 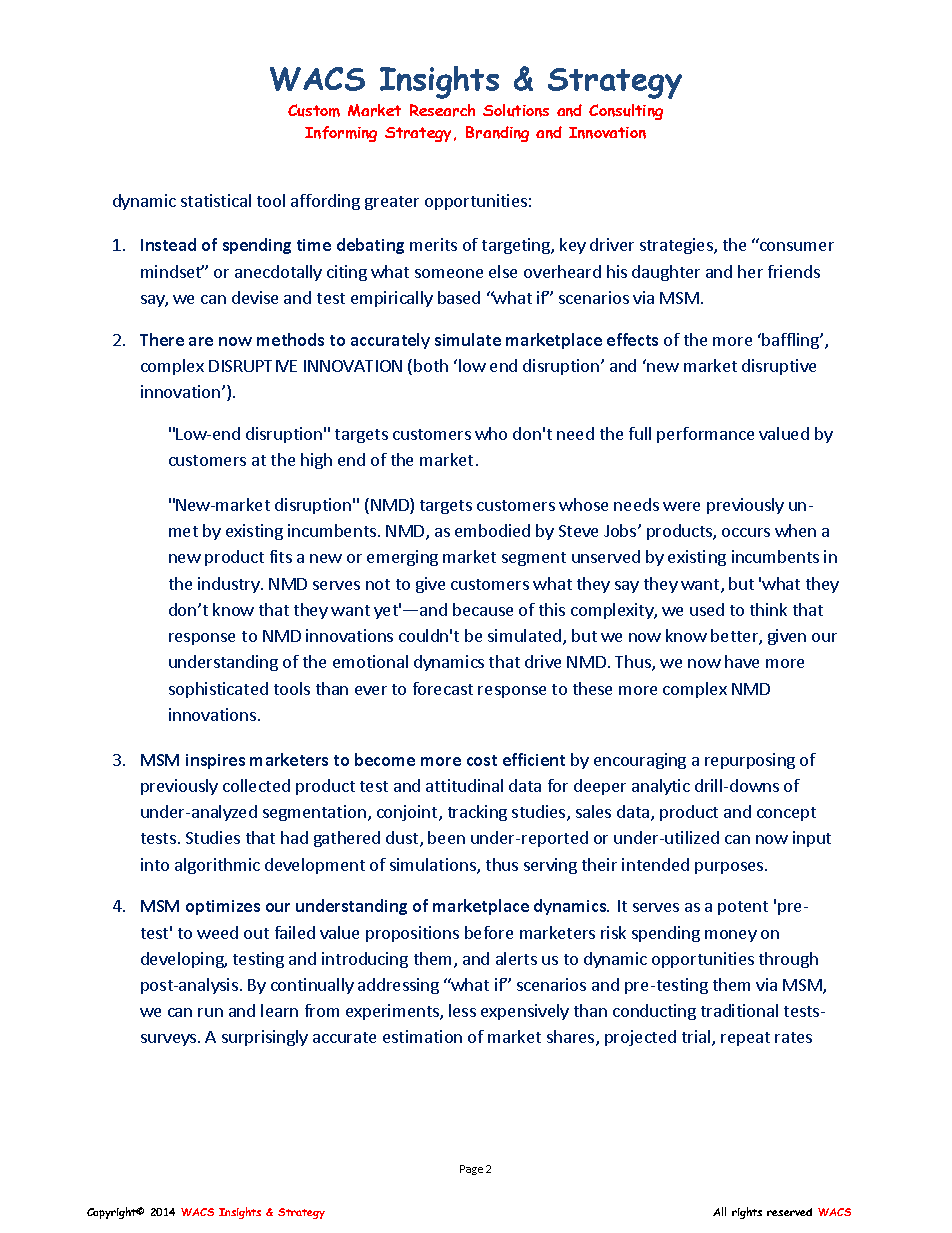 What do you see at coordinates (497, 134) in the document?
I see `Branding` at bounding box center [497, 134].
